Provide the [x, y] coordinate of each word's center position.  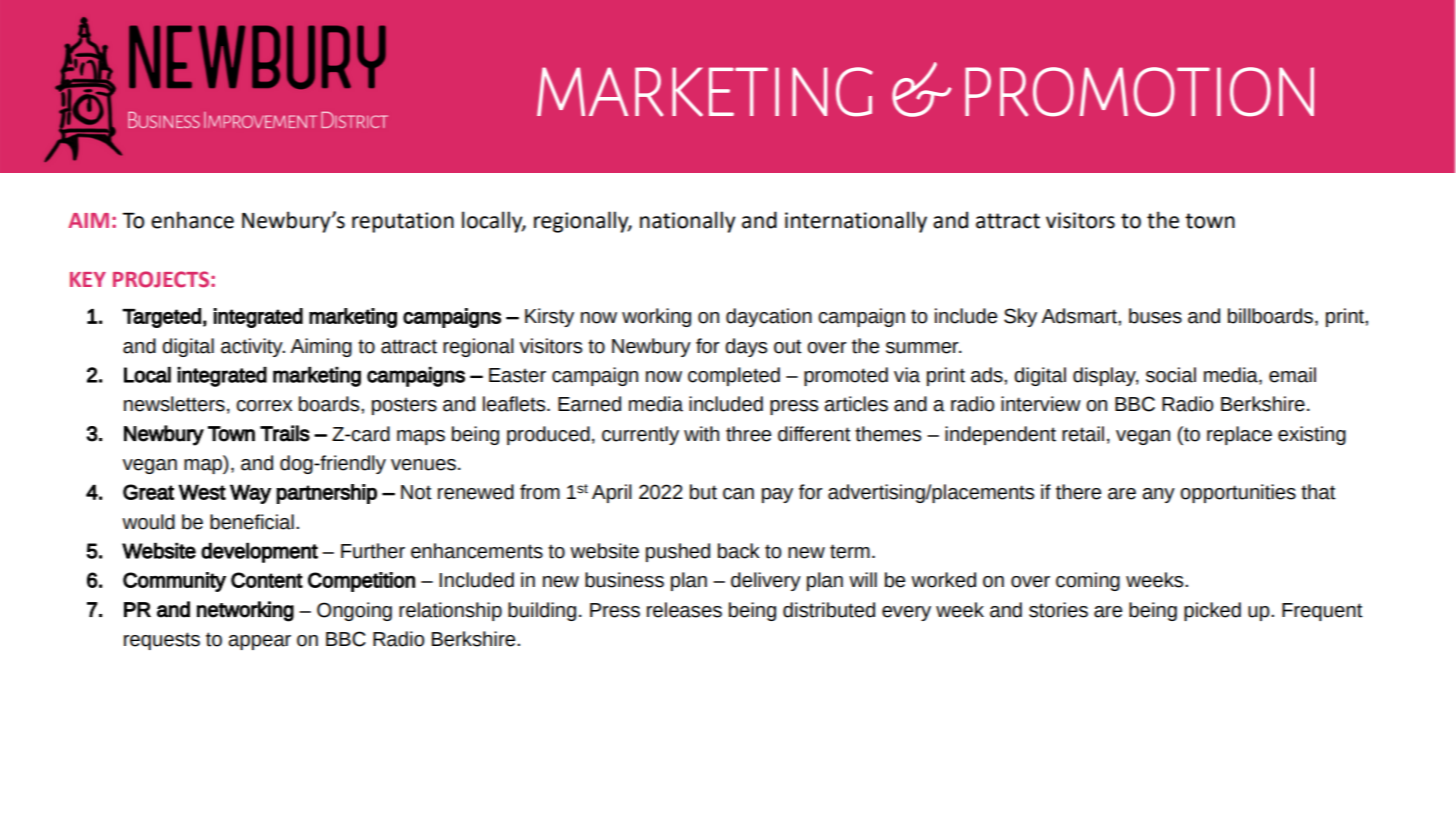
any [1158, 495]
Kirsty [549, 317]
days [746, 347]
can [738, 494]
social [1171, 375]
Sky [1020, 317]
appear [259, 642]
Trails [285, 433]
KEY [88, 279]
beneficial [252, 522]
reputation [403, 222]
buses [1155, 316]
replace [1239, 435]
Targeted [161, 318]
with [701, 434]
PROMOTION [1139, 92]
